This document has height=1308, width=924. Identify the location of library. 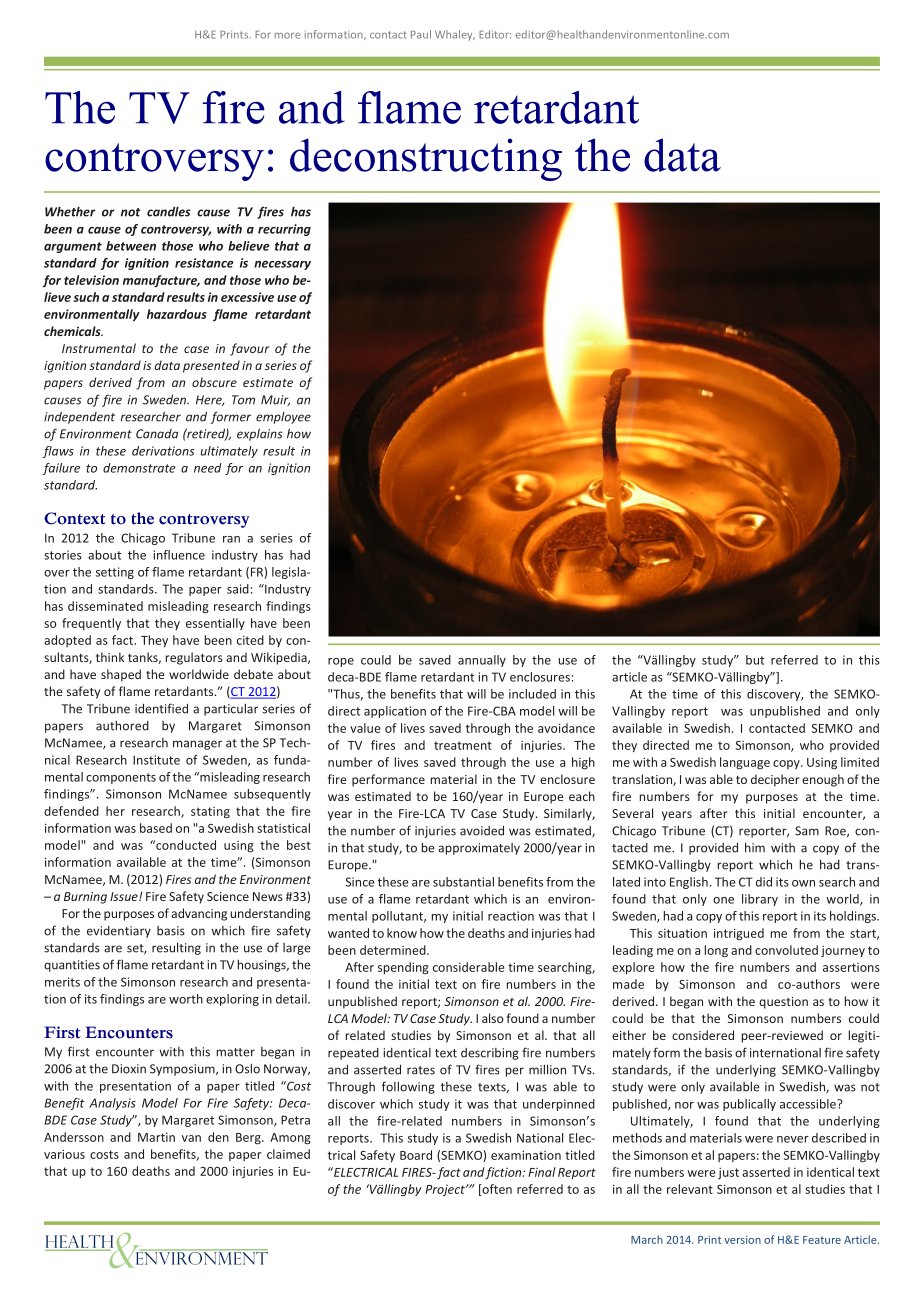
(760, 900).
